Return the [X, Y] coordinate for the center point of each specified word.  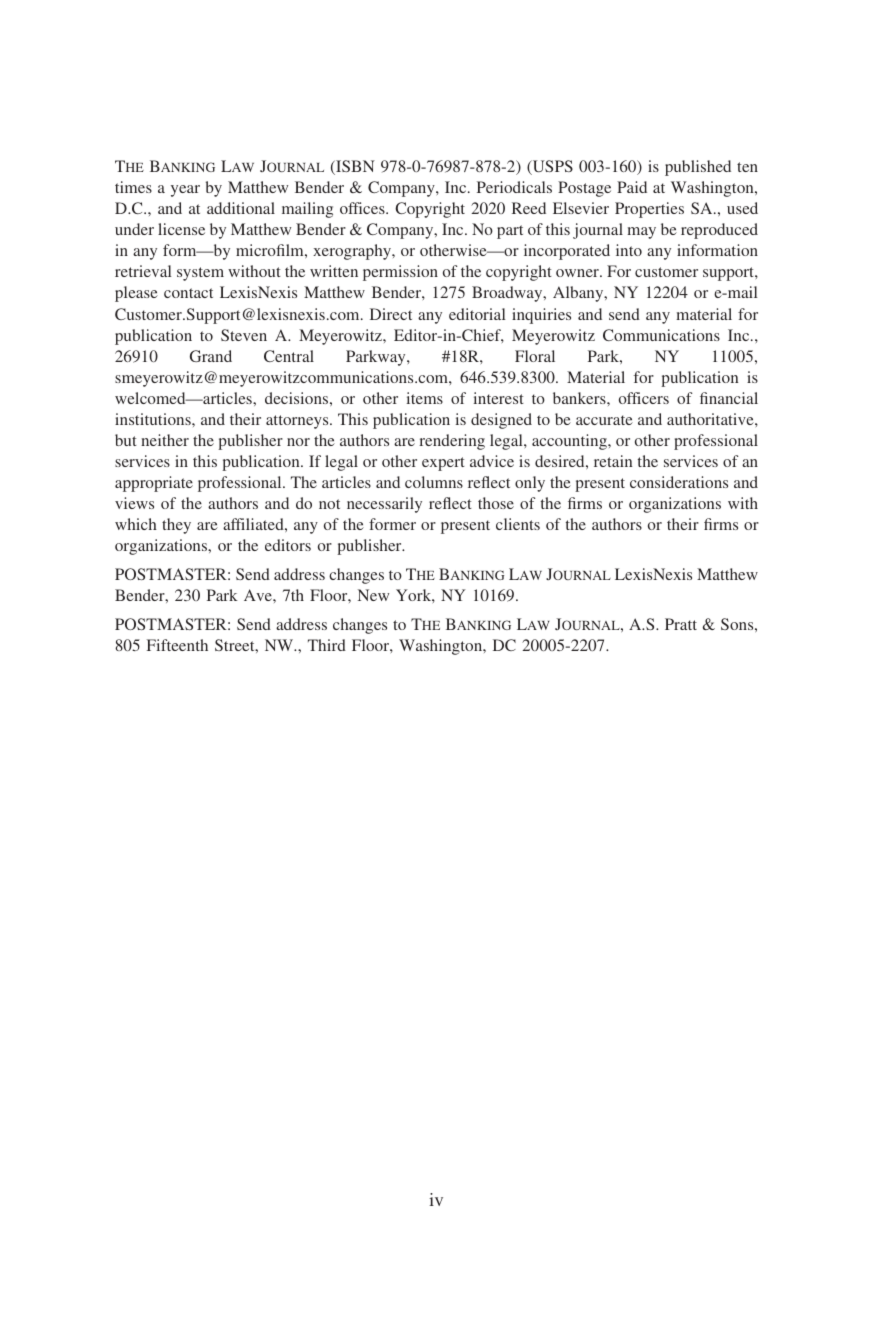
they [176, 526]
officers [644, 398]
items [425, 398]
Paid [632, 187]
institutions [154, 419]
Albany [579, 294]
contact [188, 293]
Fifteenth [177, 645]
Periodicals [514, 187]
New [373, 595]
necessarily [384, 505]
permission [400, 273]
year [185, 191]
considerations [679, 482]
